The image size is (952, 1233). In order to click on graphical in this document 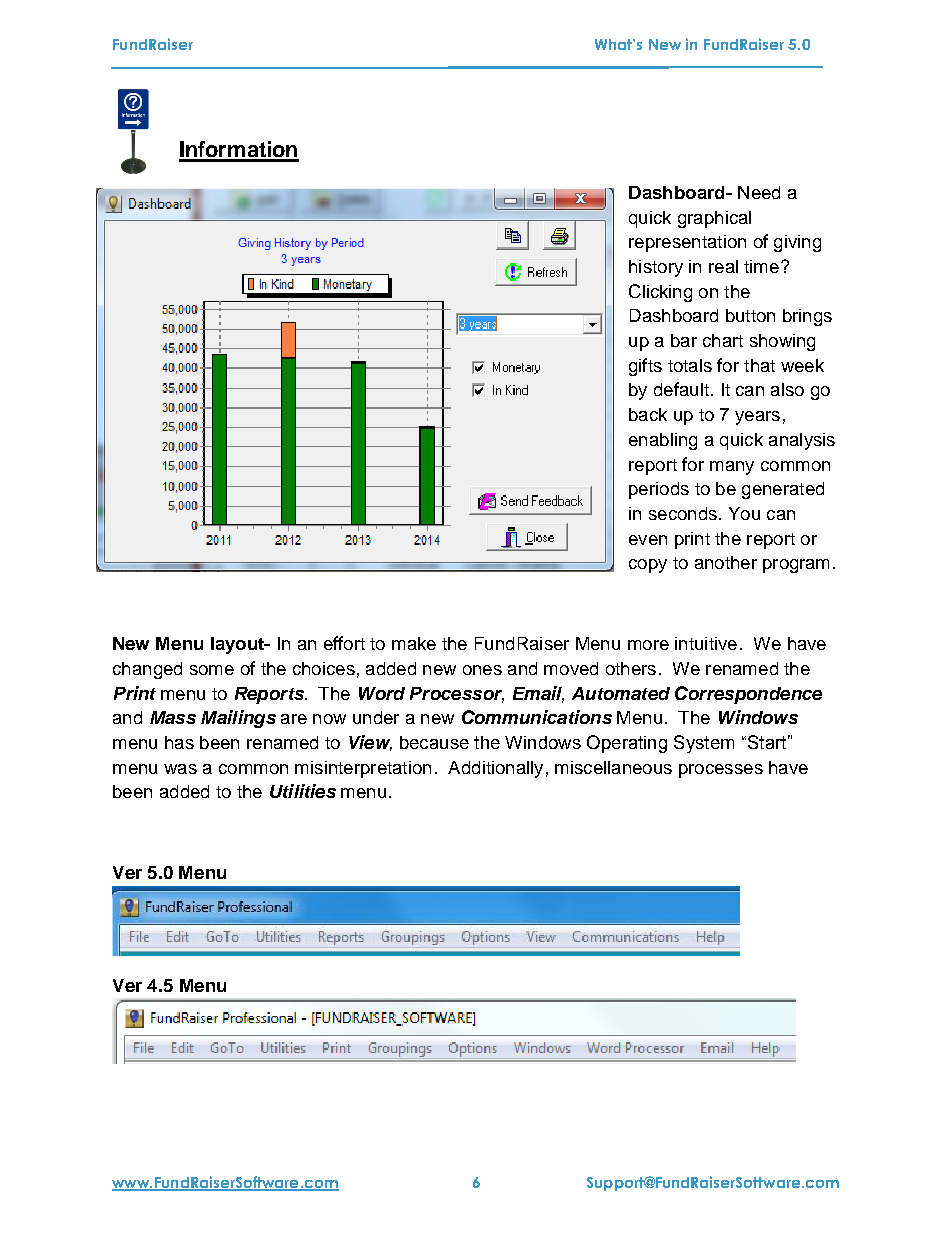, I will do `click(714, 219)`.
